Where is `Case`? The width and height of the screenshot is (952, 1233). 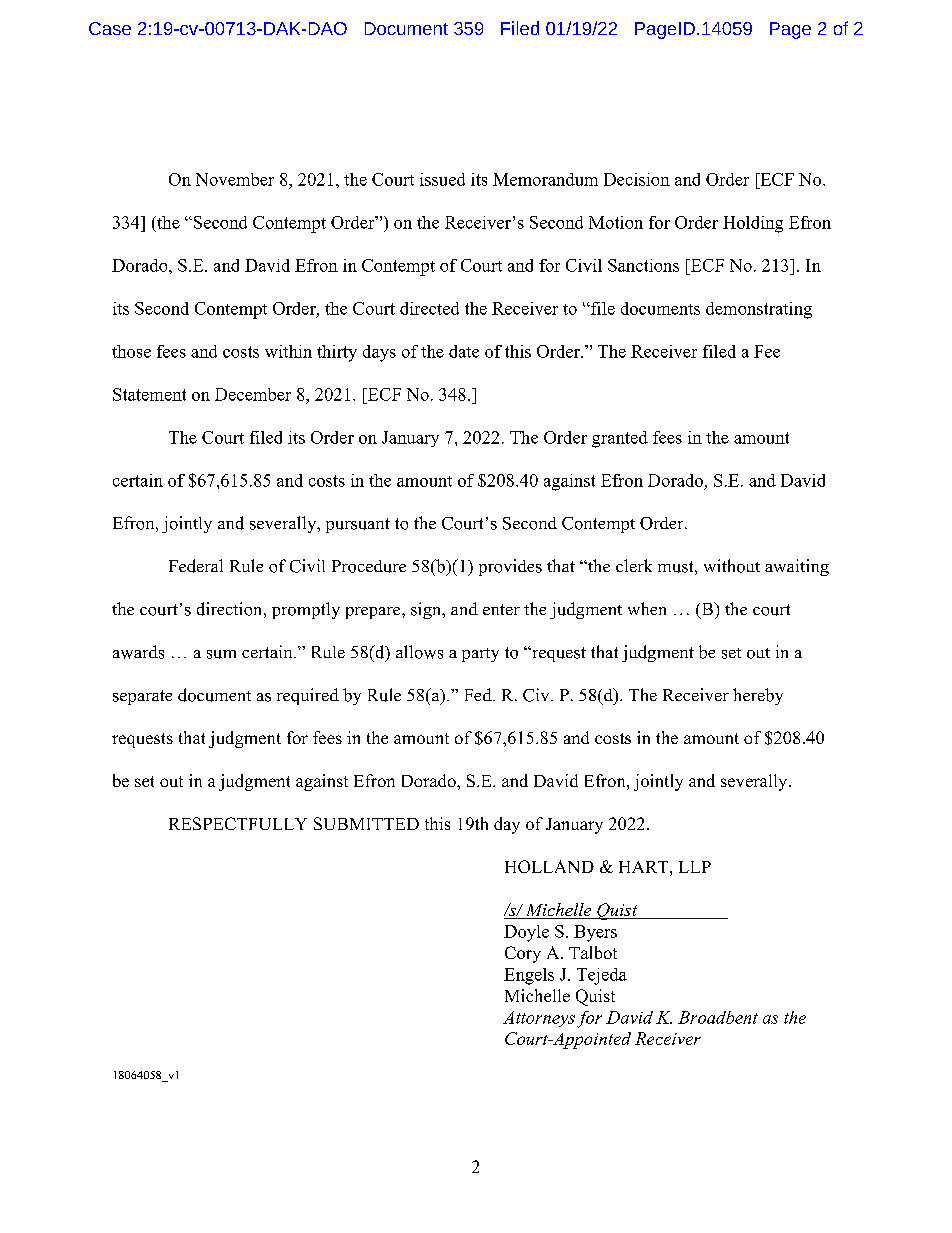
Case is located at coordinates (110, 28).
